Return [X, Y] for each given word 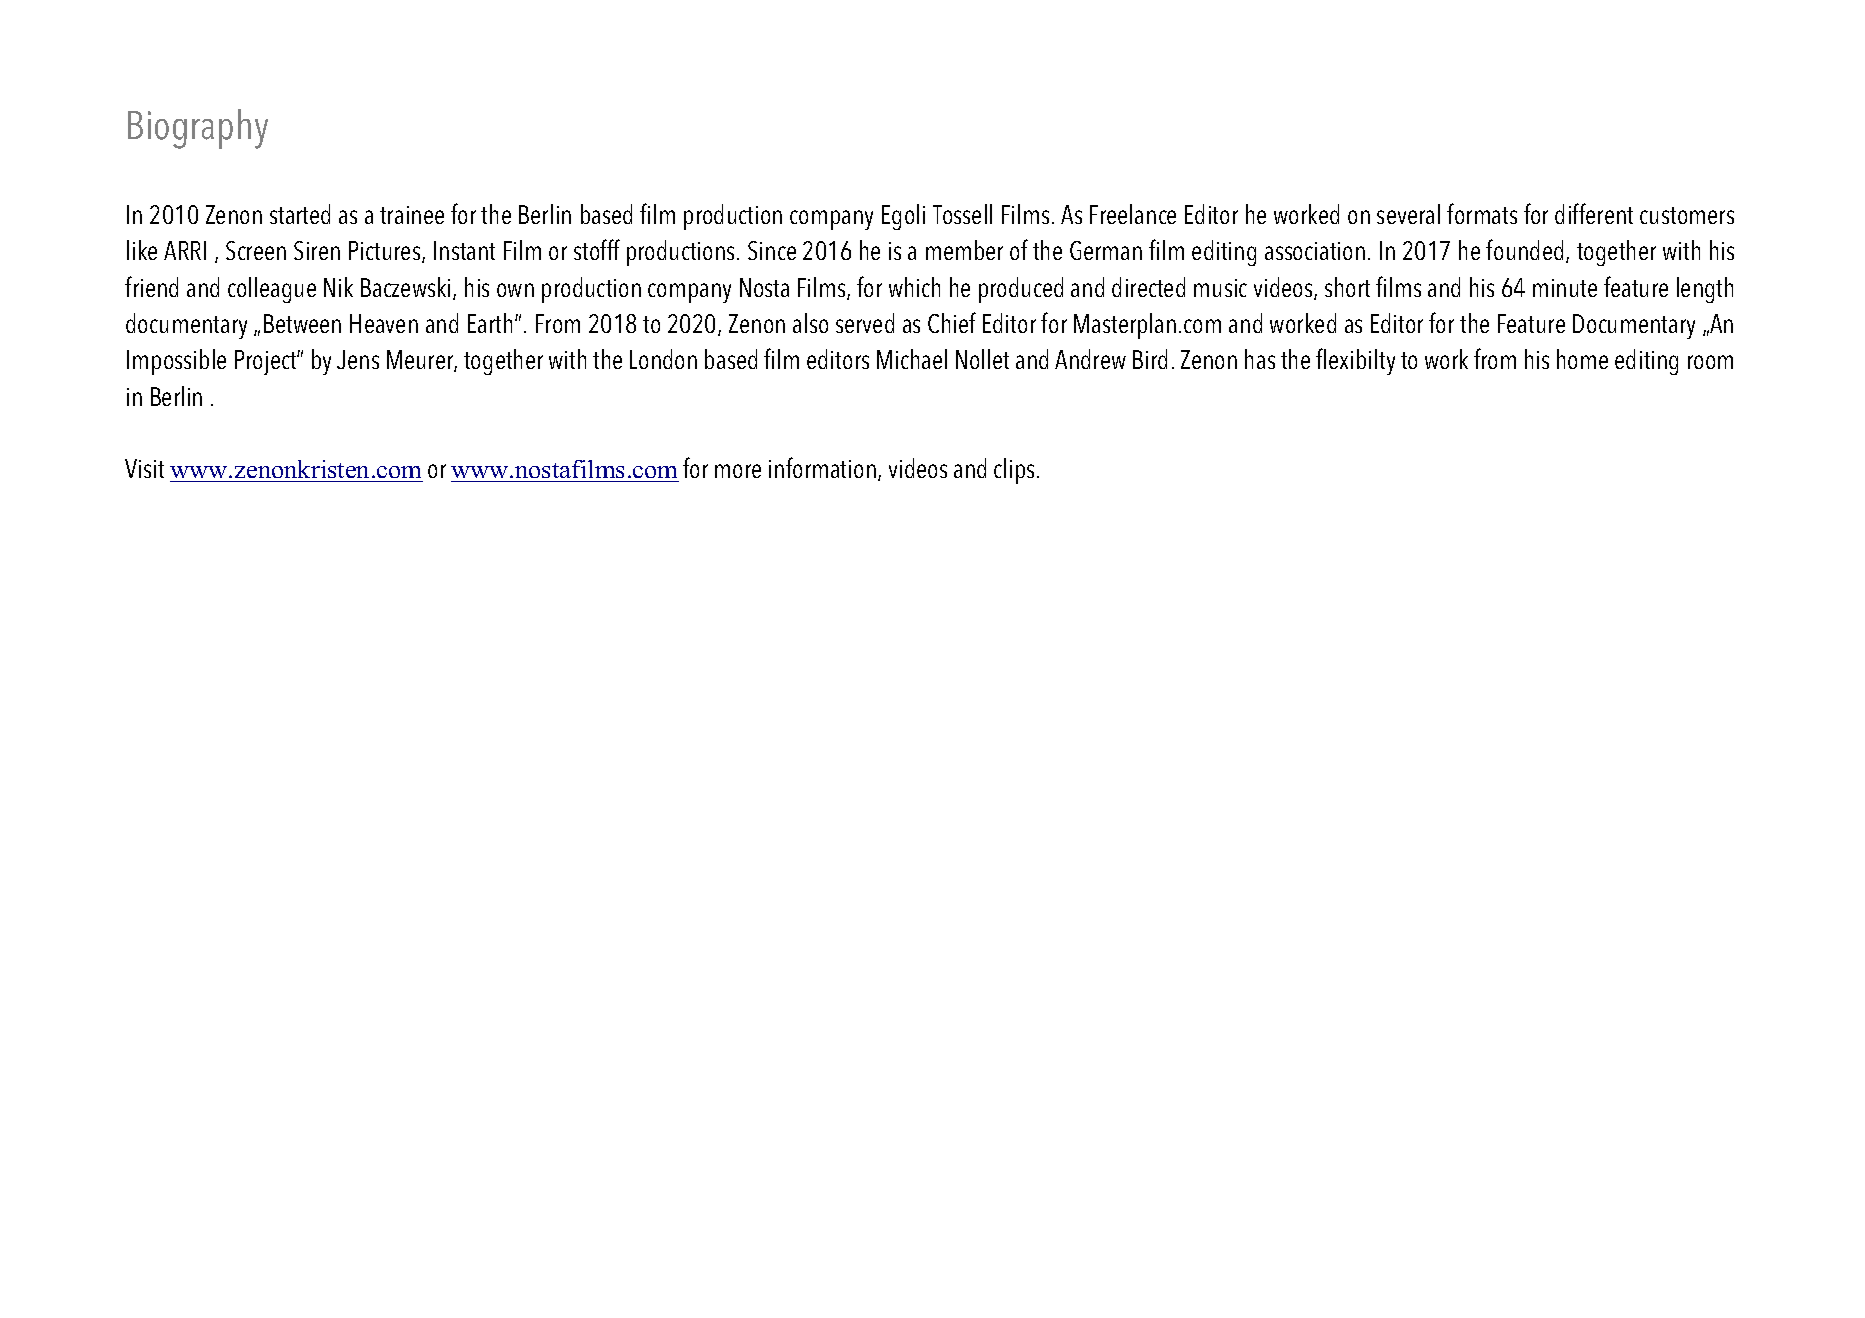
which [914, 287]
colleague [272, 290]
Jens [358, 359]
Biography [198, 129]
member [964, 250]
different [1594, 213]
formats [1482, 213]
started [300, 214]
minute [1565, 288]
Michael [912, 359]
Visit [144, 468]
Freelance [1133, 214]
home [1582, 359]
